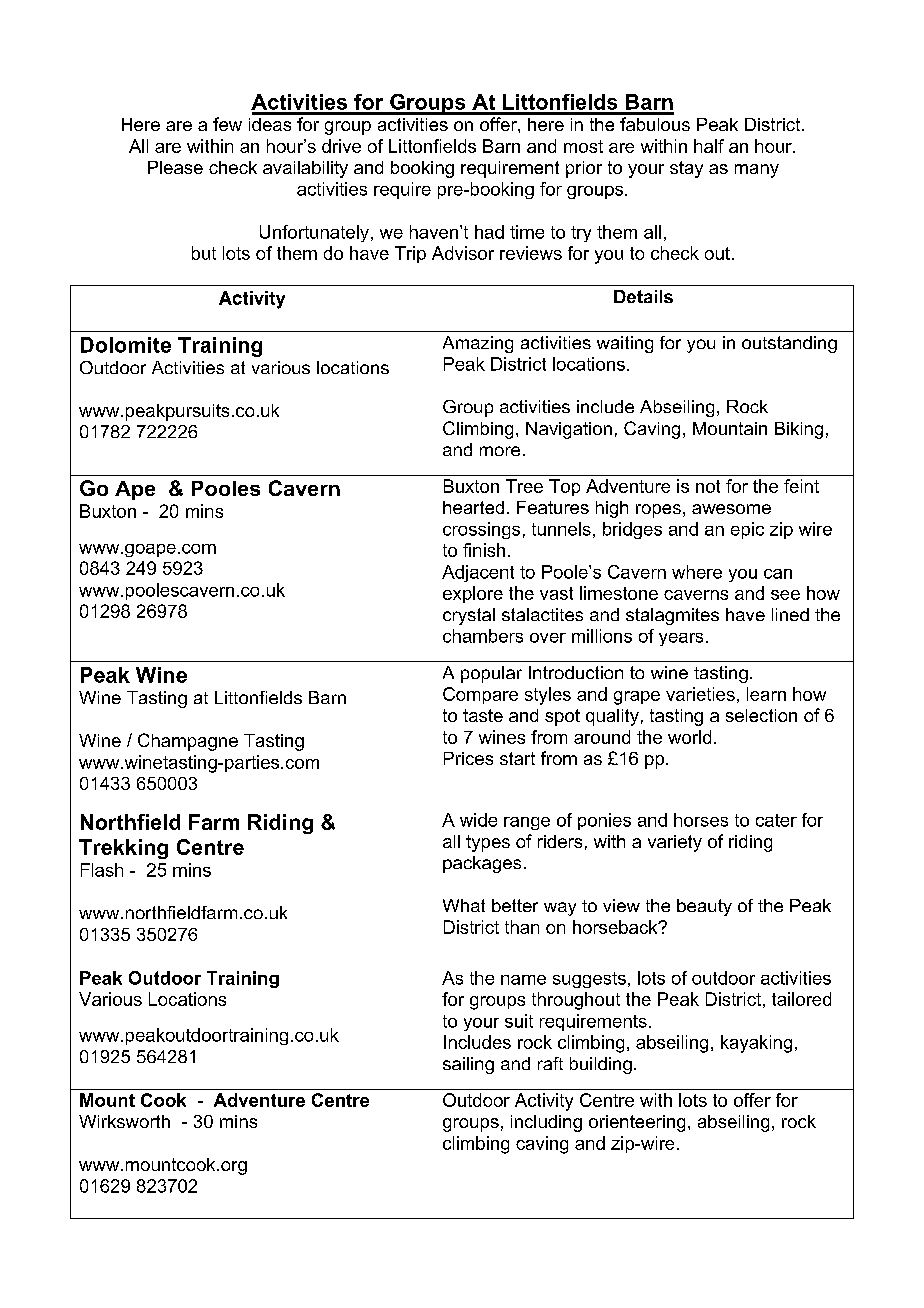  What do you see at coordinates (681, 639) in the image?
I see `years` at bounding box center [681, 639].
